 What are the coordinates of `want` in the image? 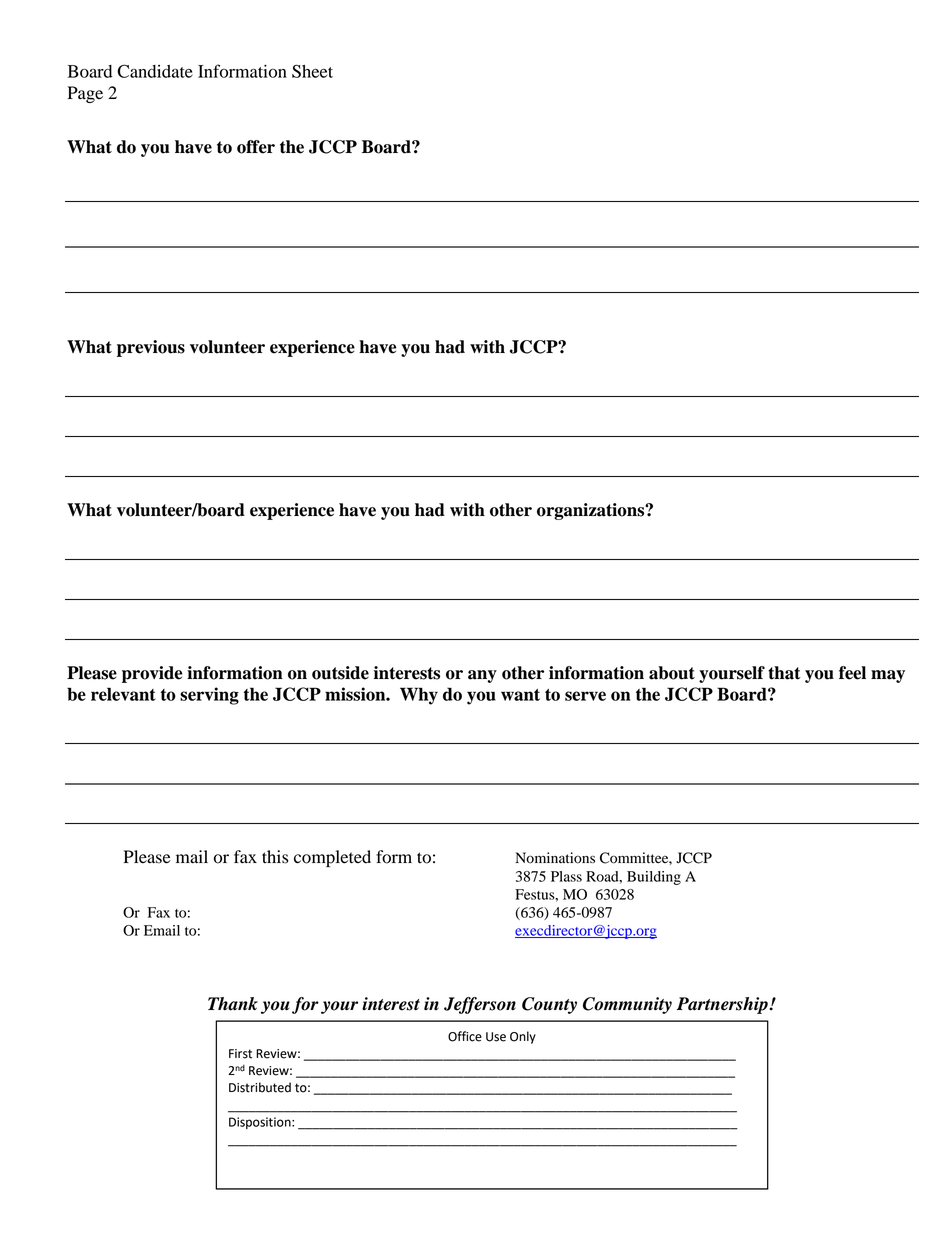 It's located at (520, 695).
